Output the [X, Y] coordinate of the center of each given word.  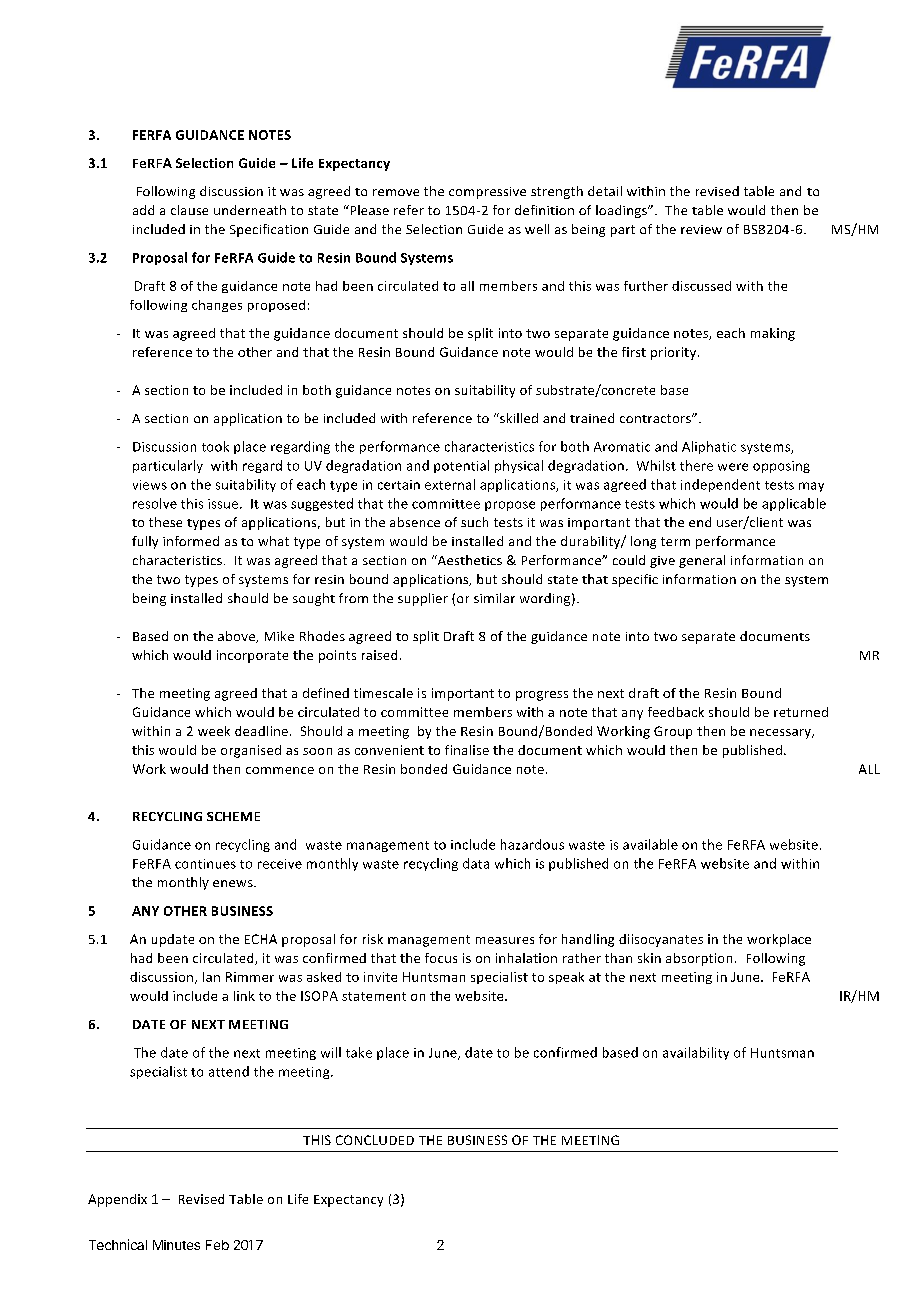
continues [205, 864]
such [474, 522]
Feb [217, 1245]
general [702, 561]
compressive [487, 193]
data [476, 863]
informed [191, 541]
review [701, 229]
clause [189, 210]
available [650, 844]
